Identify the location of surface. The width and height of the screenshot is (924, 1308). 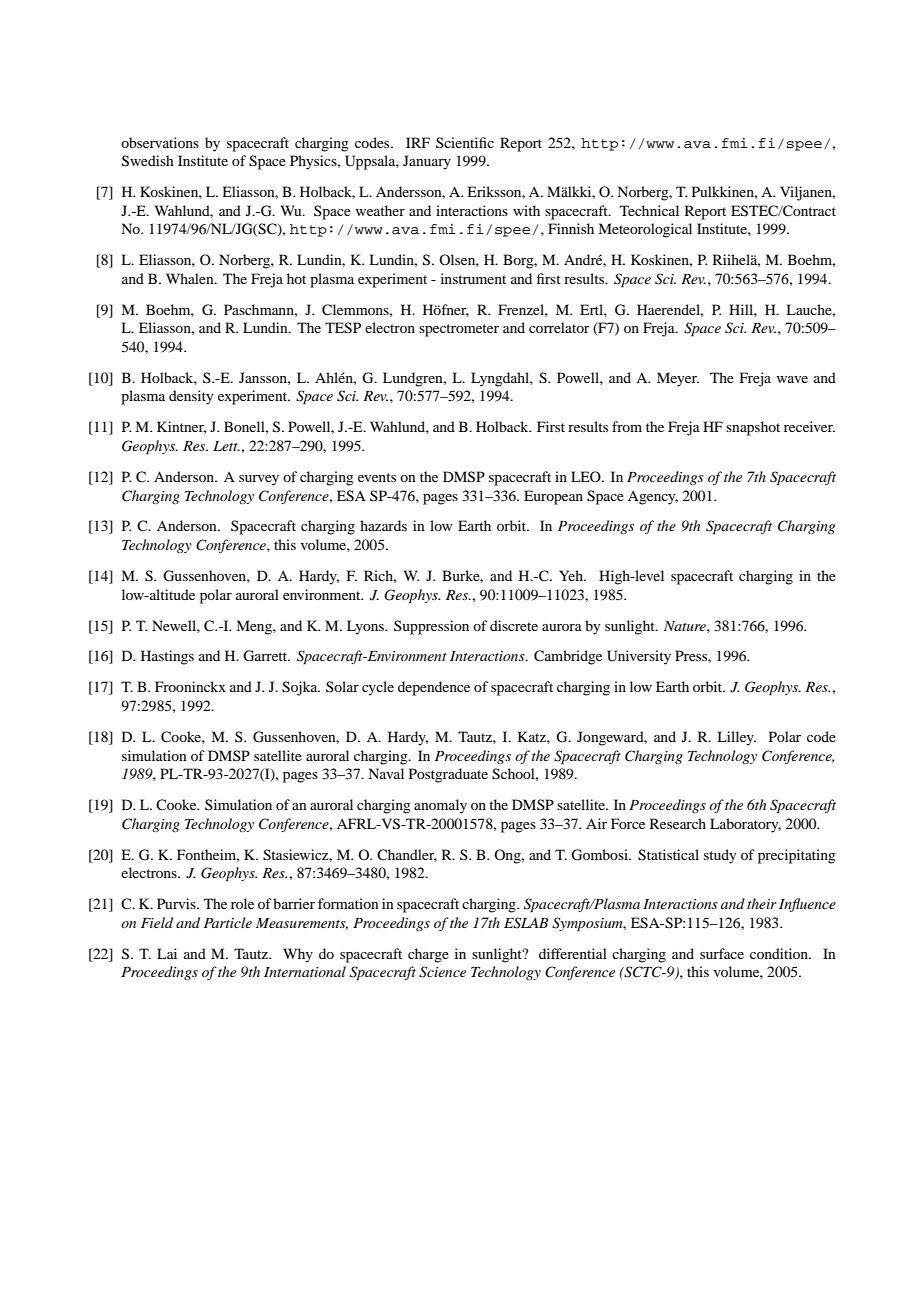
(722, 953).
